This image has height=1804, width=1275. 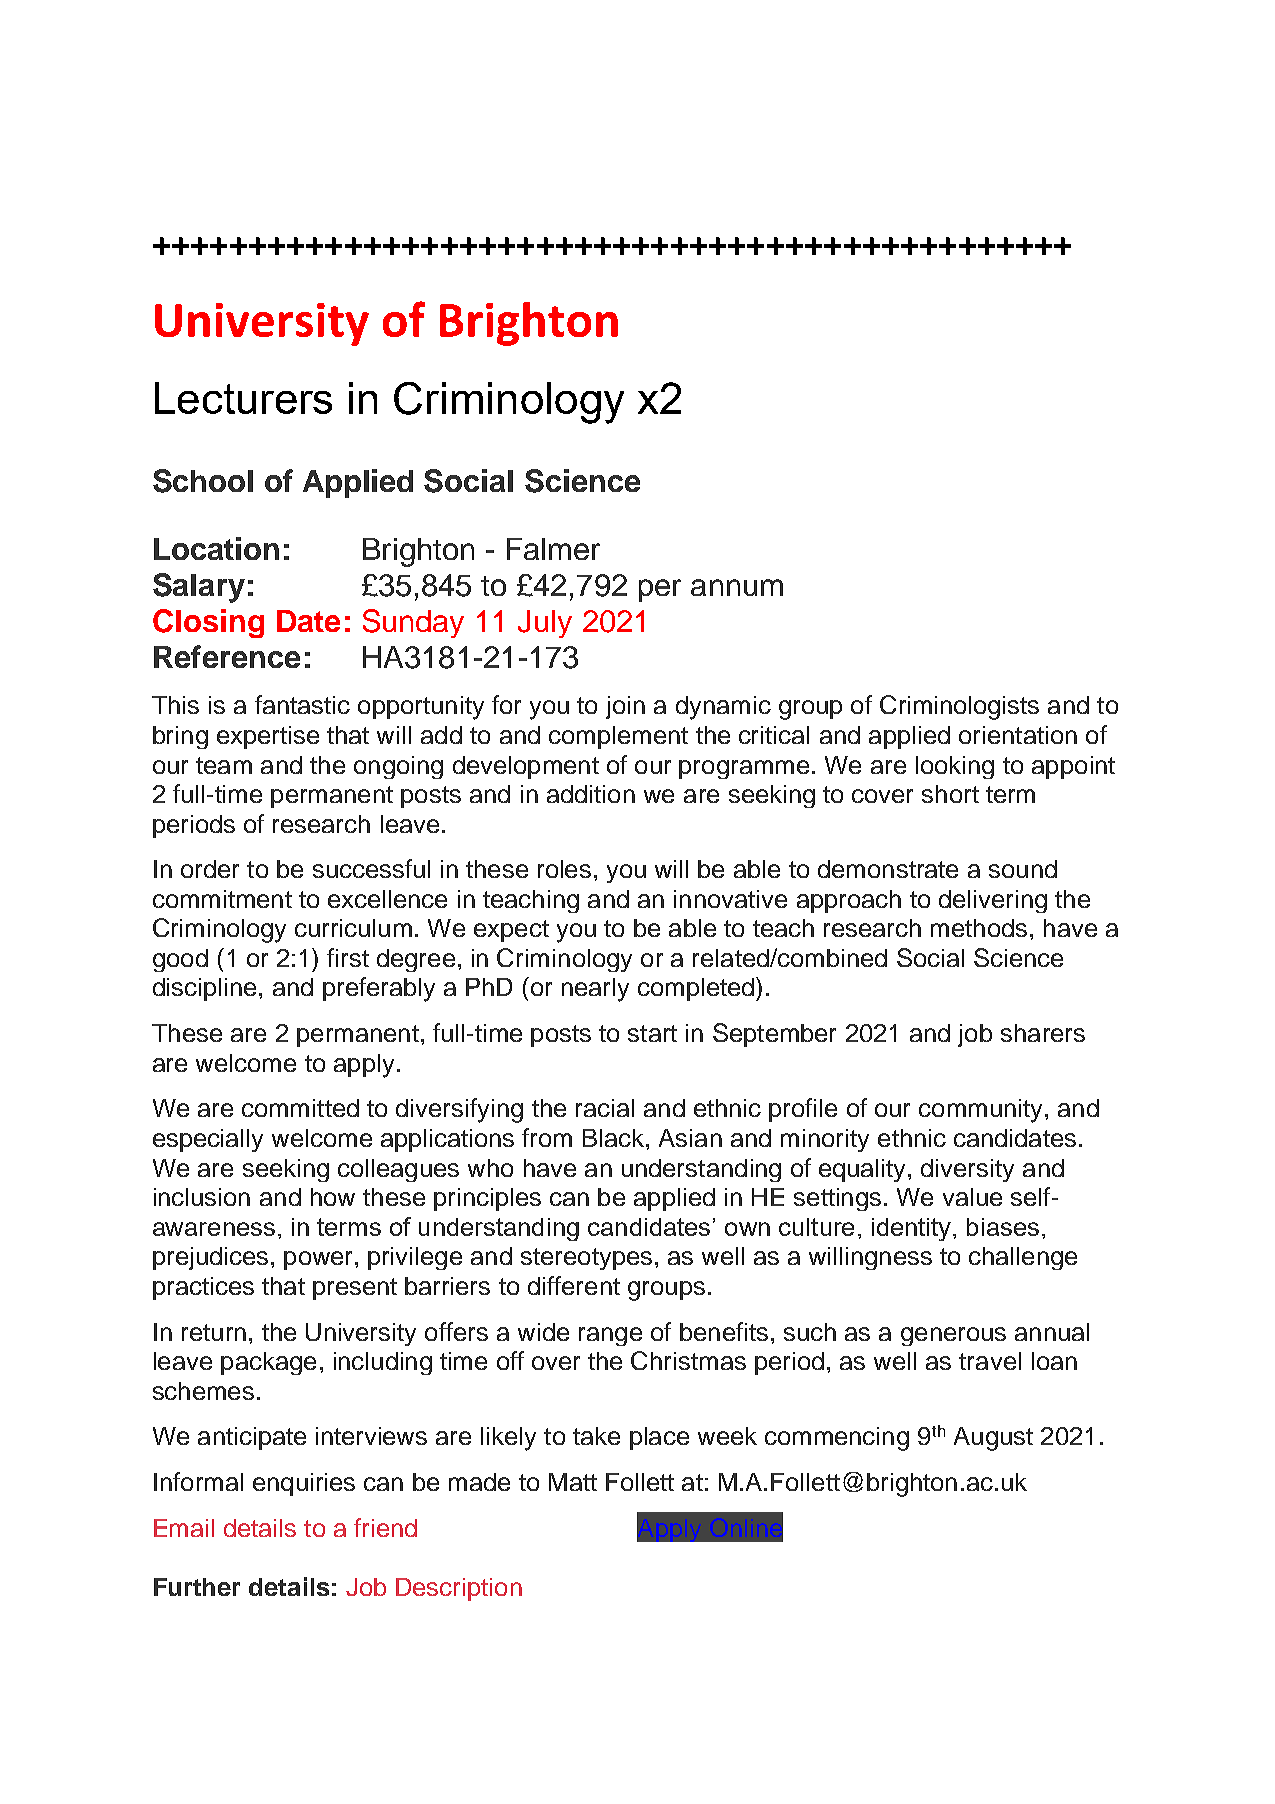 What do you see at coordinates (980, 1111) in the image?
I see `community` at bounding box center [980, 1111].
